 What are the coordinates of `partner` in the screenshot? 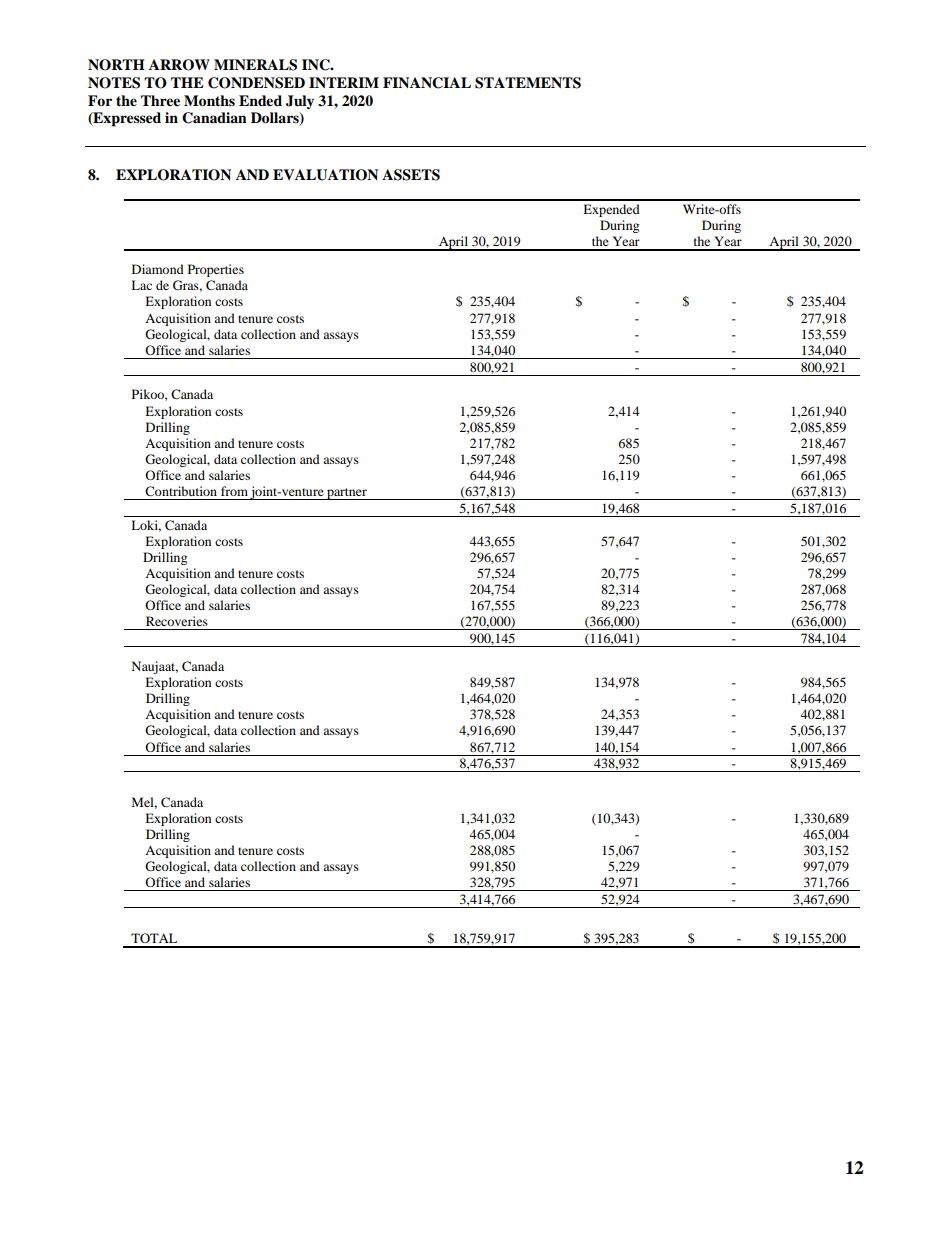 It's located at (347, 494).
